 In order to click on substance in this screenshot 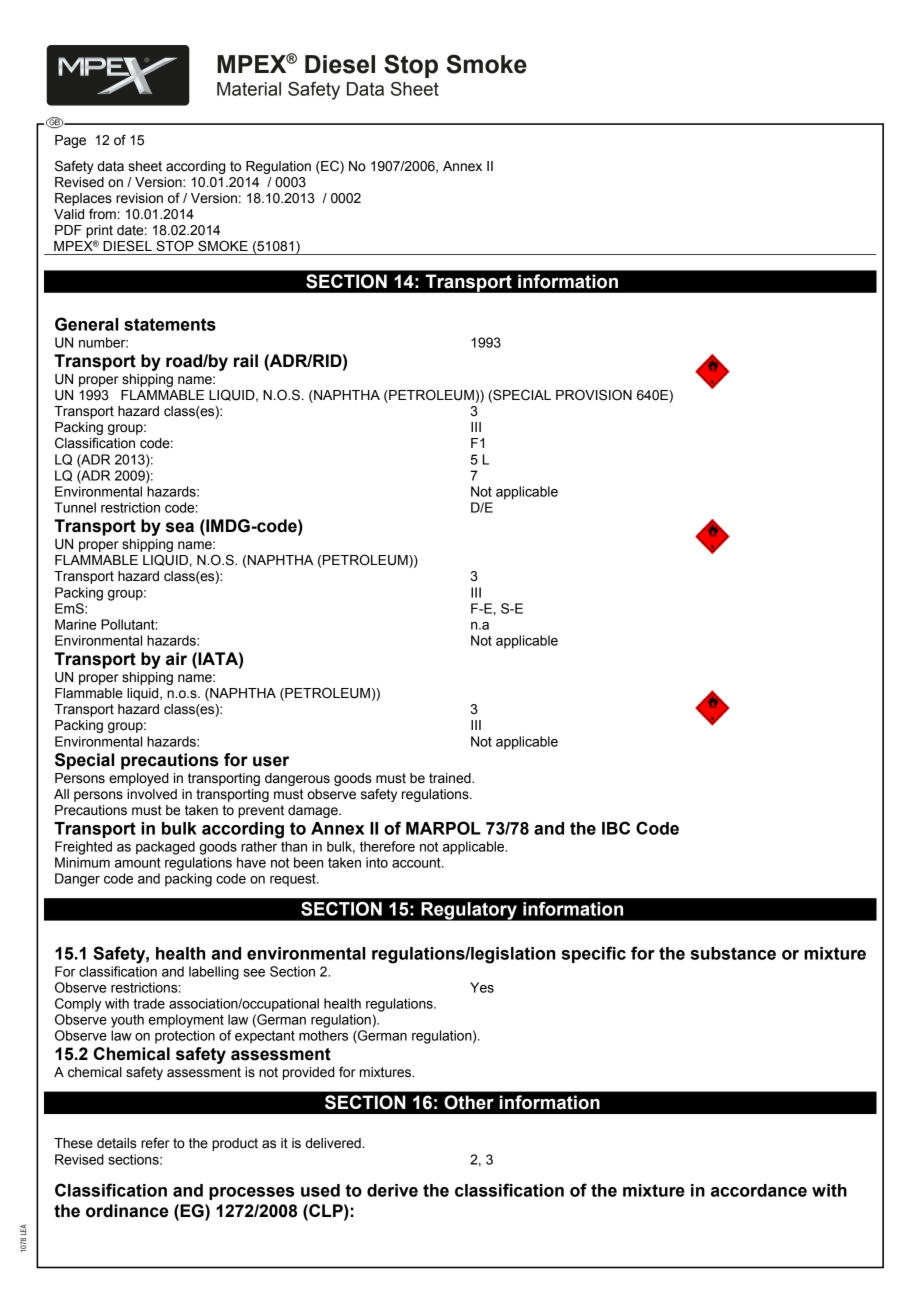, I will do `click(733, 953)`.
